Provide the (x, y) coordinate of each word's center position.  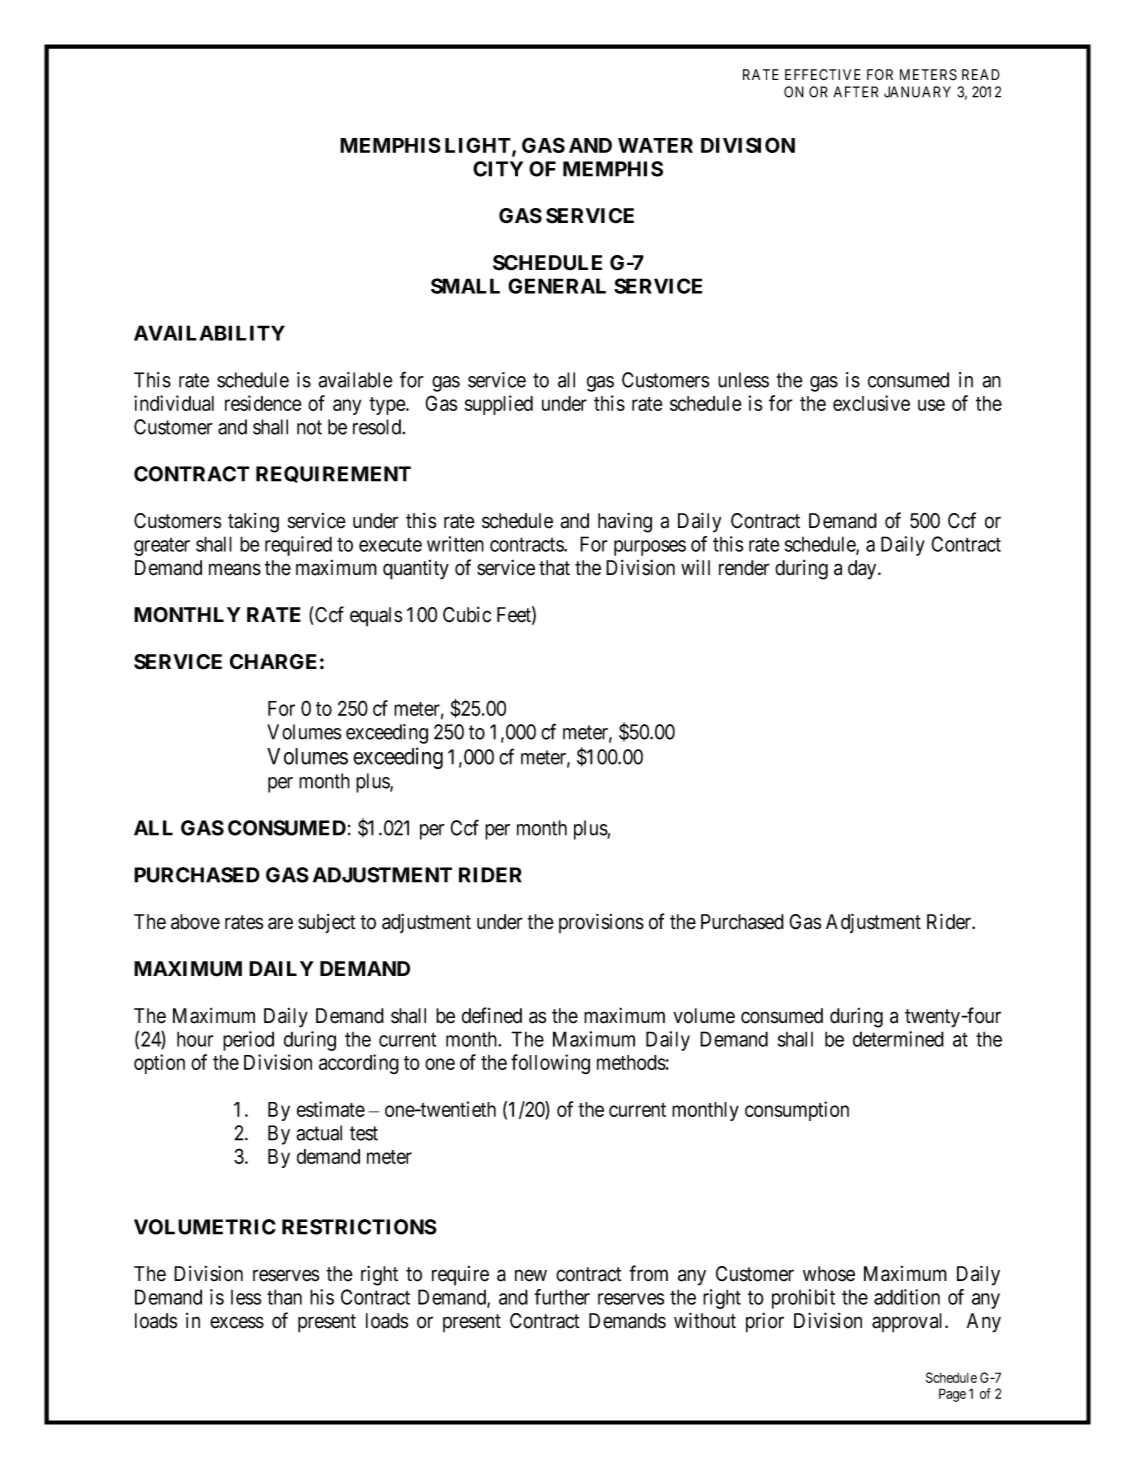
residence (263, 403)
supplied (499, 405)
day (863, 570)
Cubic (467, 615)
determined (898, 1039)
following (550, 1064)
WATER (655, 145)
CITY (498, 169)
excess (237, 1322)
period (248, 1041)
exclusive (871, 403)
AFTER (856, 92)
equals (376, 617)
